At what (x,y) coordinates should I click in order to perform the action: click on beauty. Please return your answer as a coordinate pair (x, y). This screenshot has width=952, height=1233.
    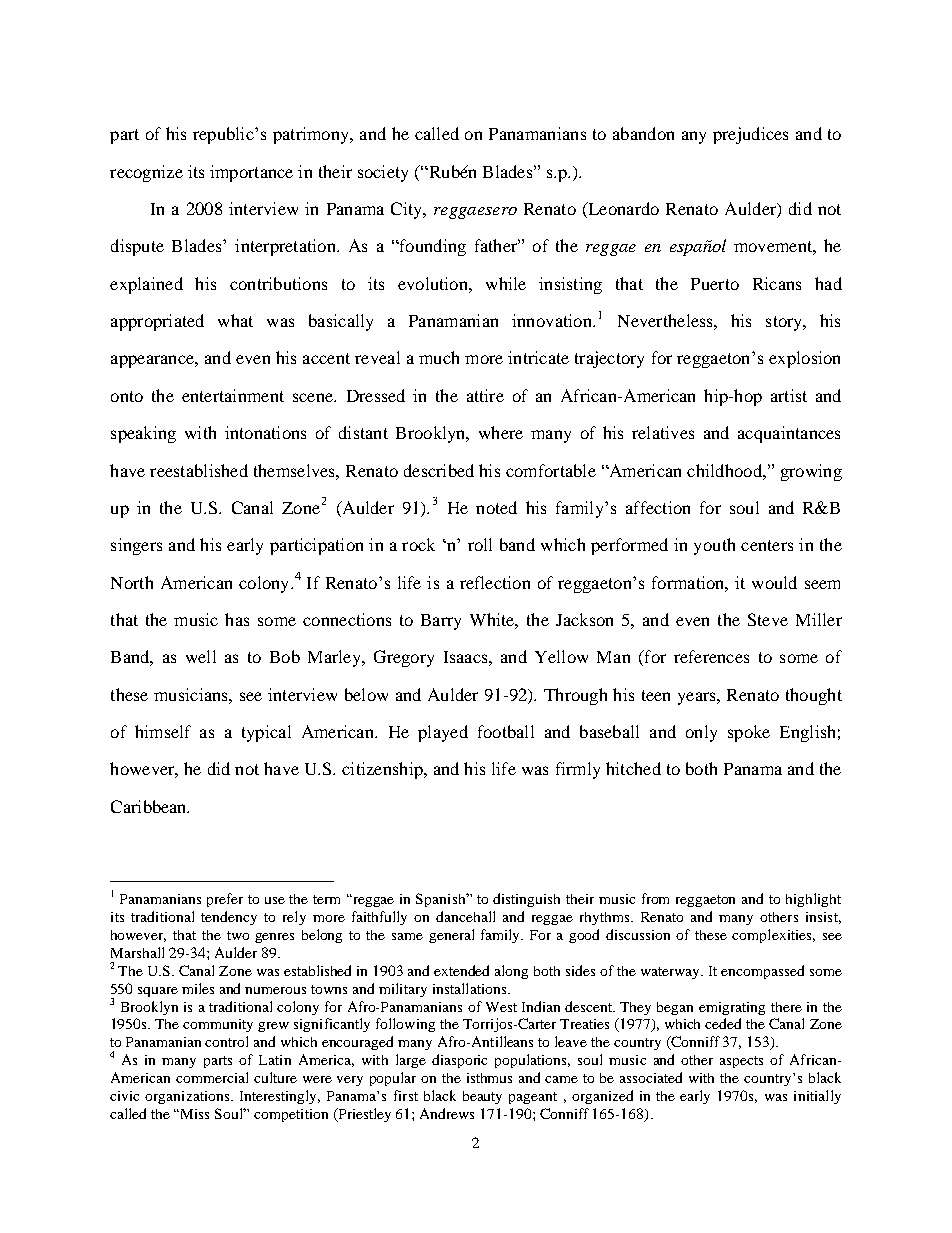
    Looking at the image, I should click on (482, 1097).
